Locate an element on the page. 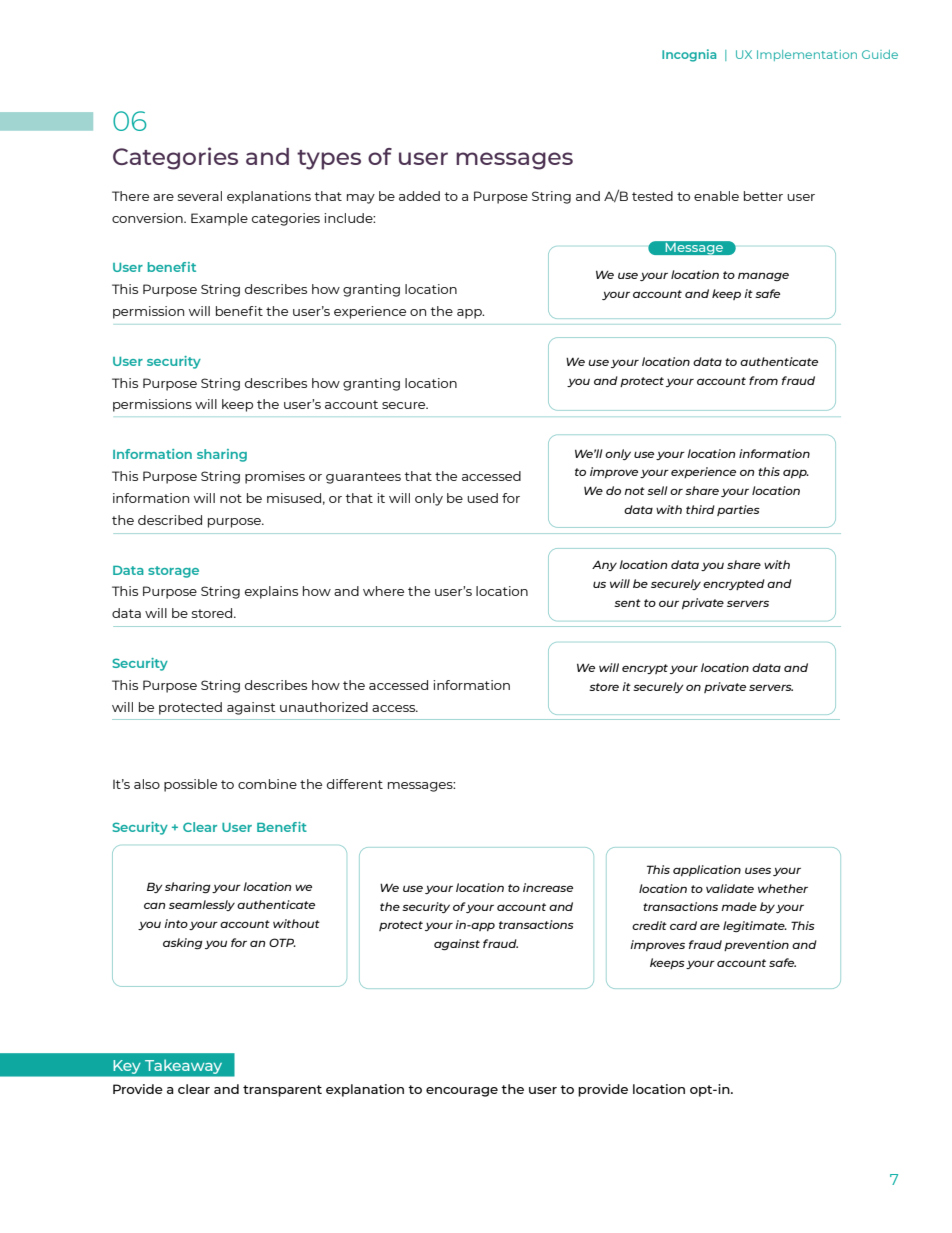  parties is located at coordinates (738, 510).
